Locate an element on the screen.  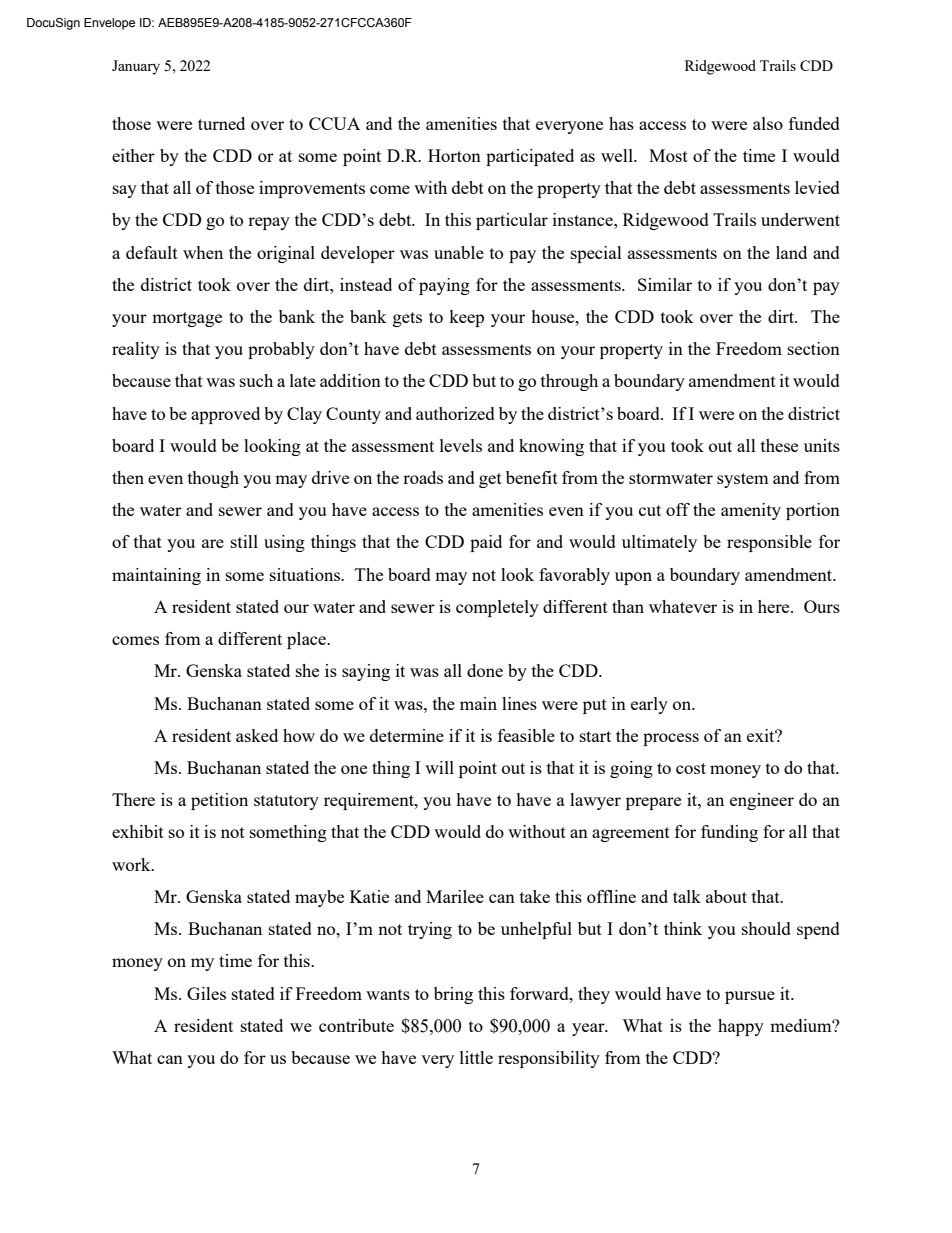
little is located at coordinates (476, 1057).
